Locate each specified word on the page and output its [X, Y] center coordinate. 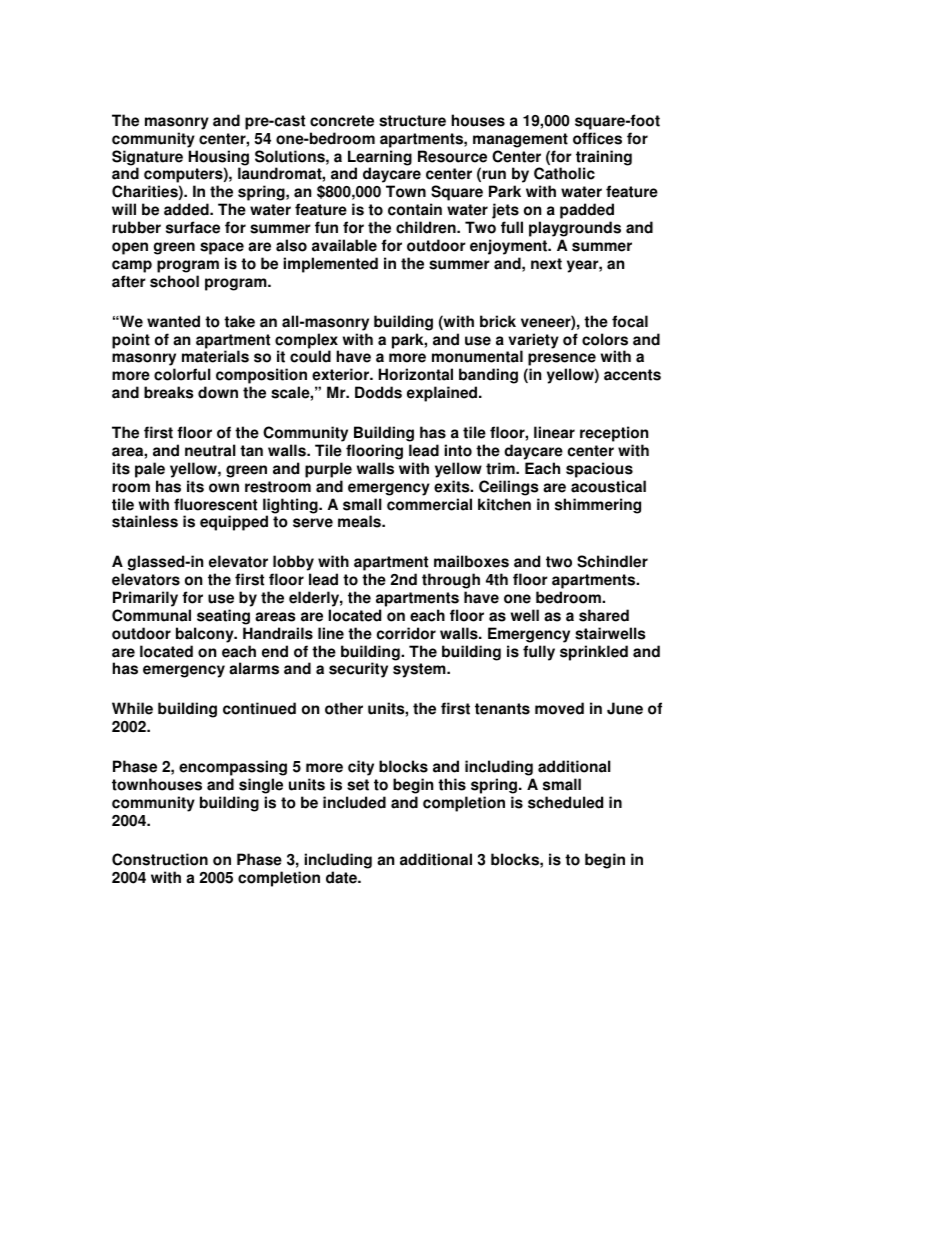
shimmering [598, 506]
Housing [219, 159]
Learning [380, 159]
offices [597, 138]
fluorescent [215, 504]
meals [360, 521]
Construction [160, 859]
